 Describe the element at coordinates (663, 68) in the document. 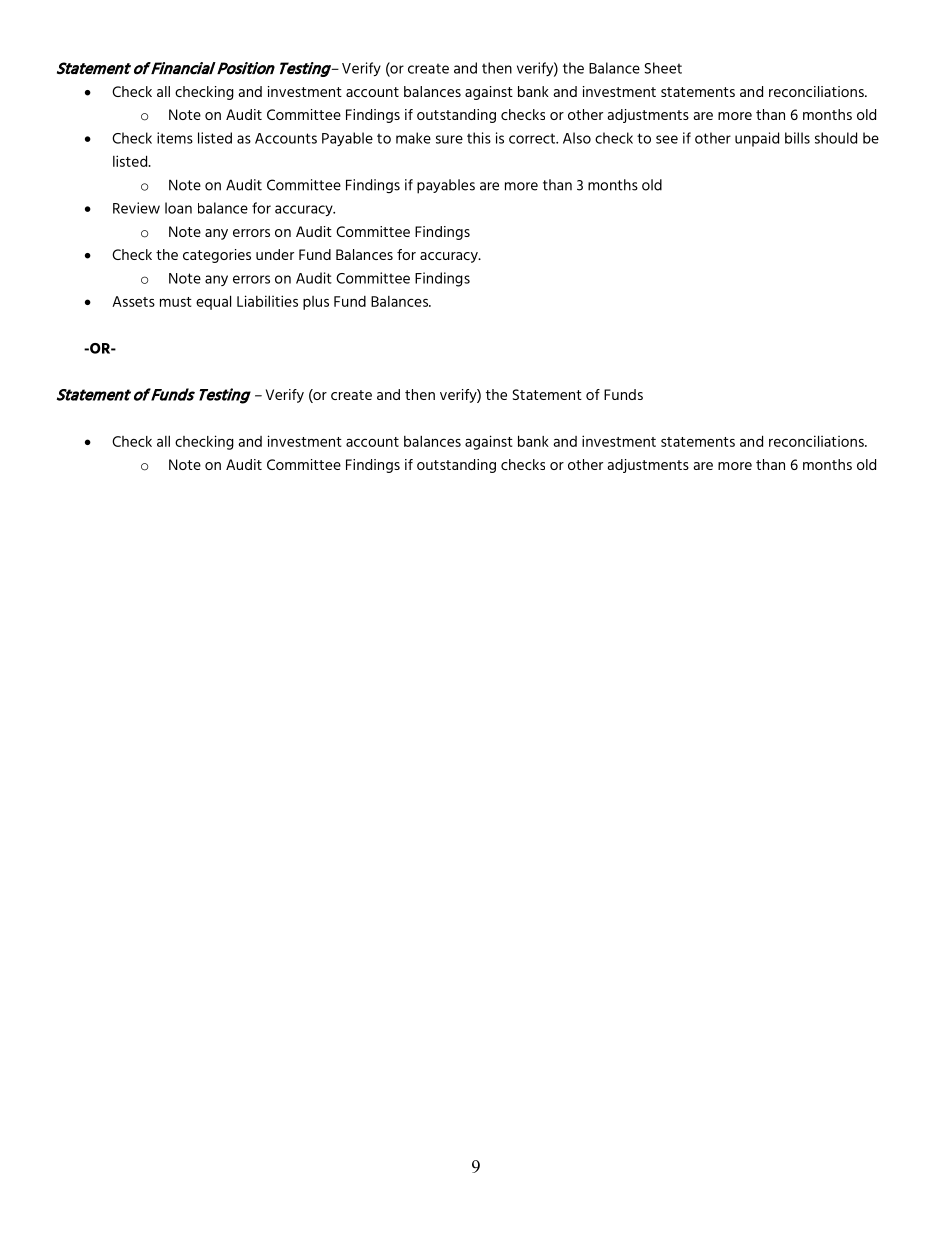

I see `Sheet` at that location.
